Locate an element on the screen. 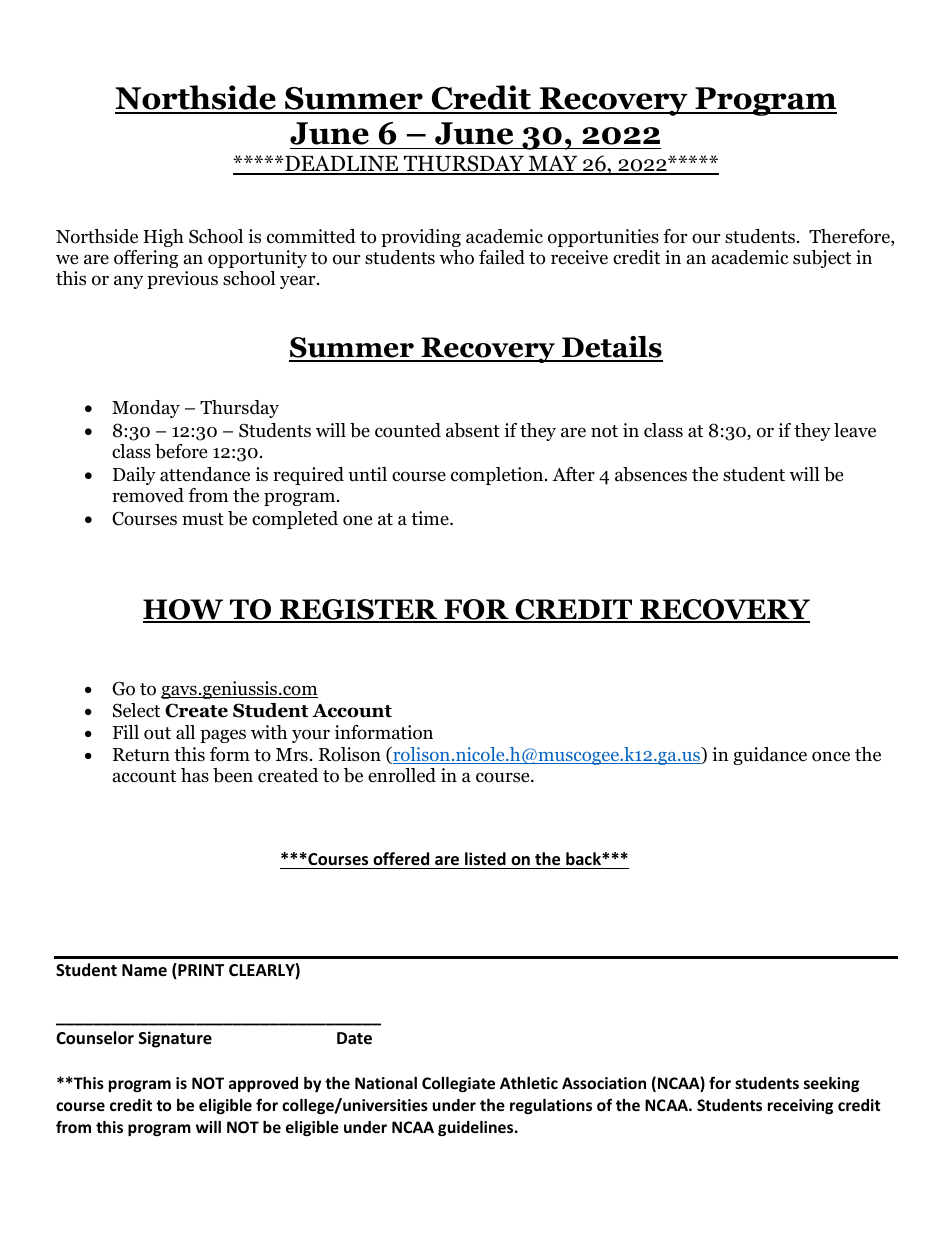 The image size is (952, 1233). absences is located at coordinates (651, 474).
